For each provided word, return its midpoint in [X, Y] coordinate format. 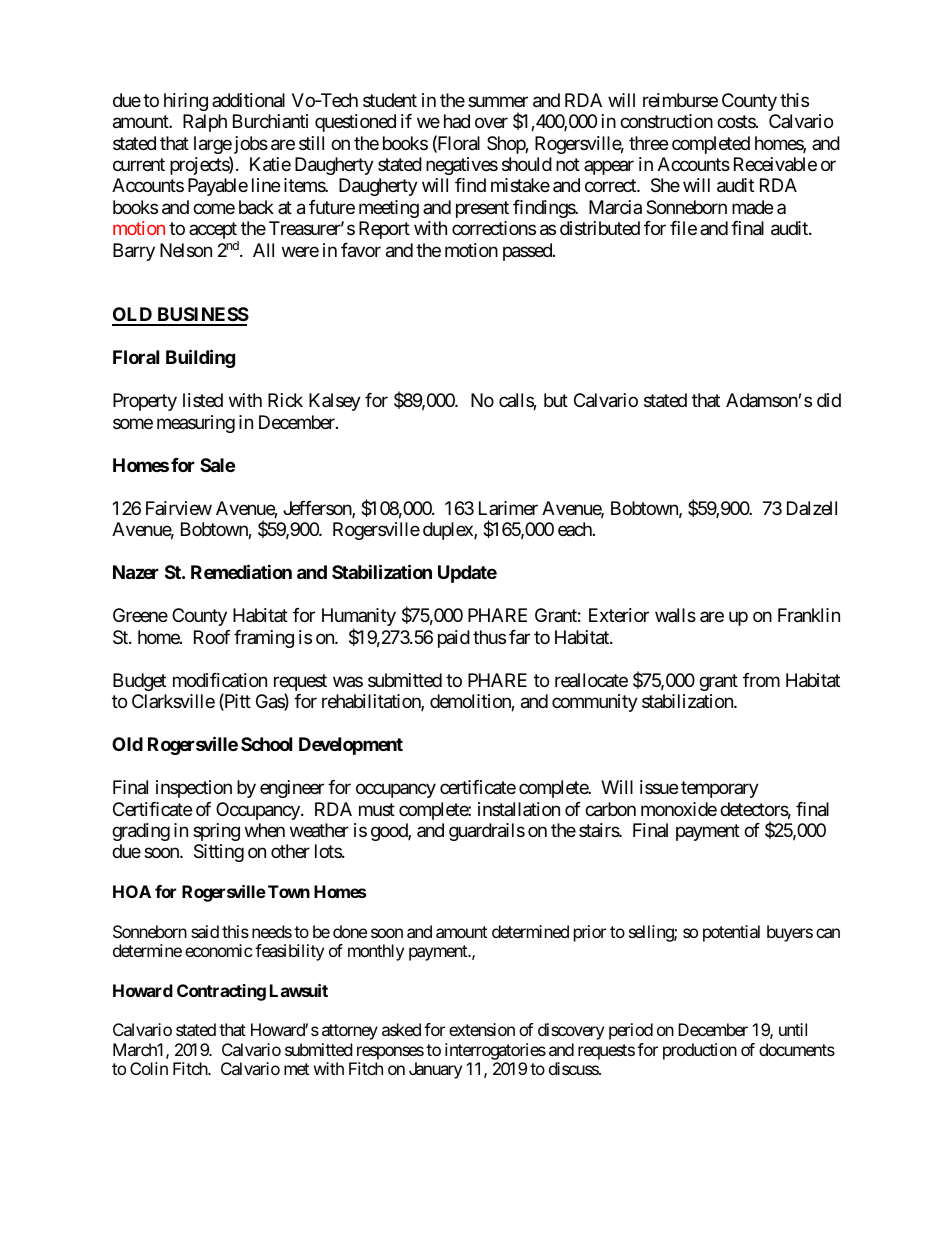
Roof [212, 637]
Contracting [221, 992]
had [457, 121]
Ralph [205, 123]
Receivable [775, 164]
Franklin [809, 615]
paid [454, 639]
